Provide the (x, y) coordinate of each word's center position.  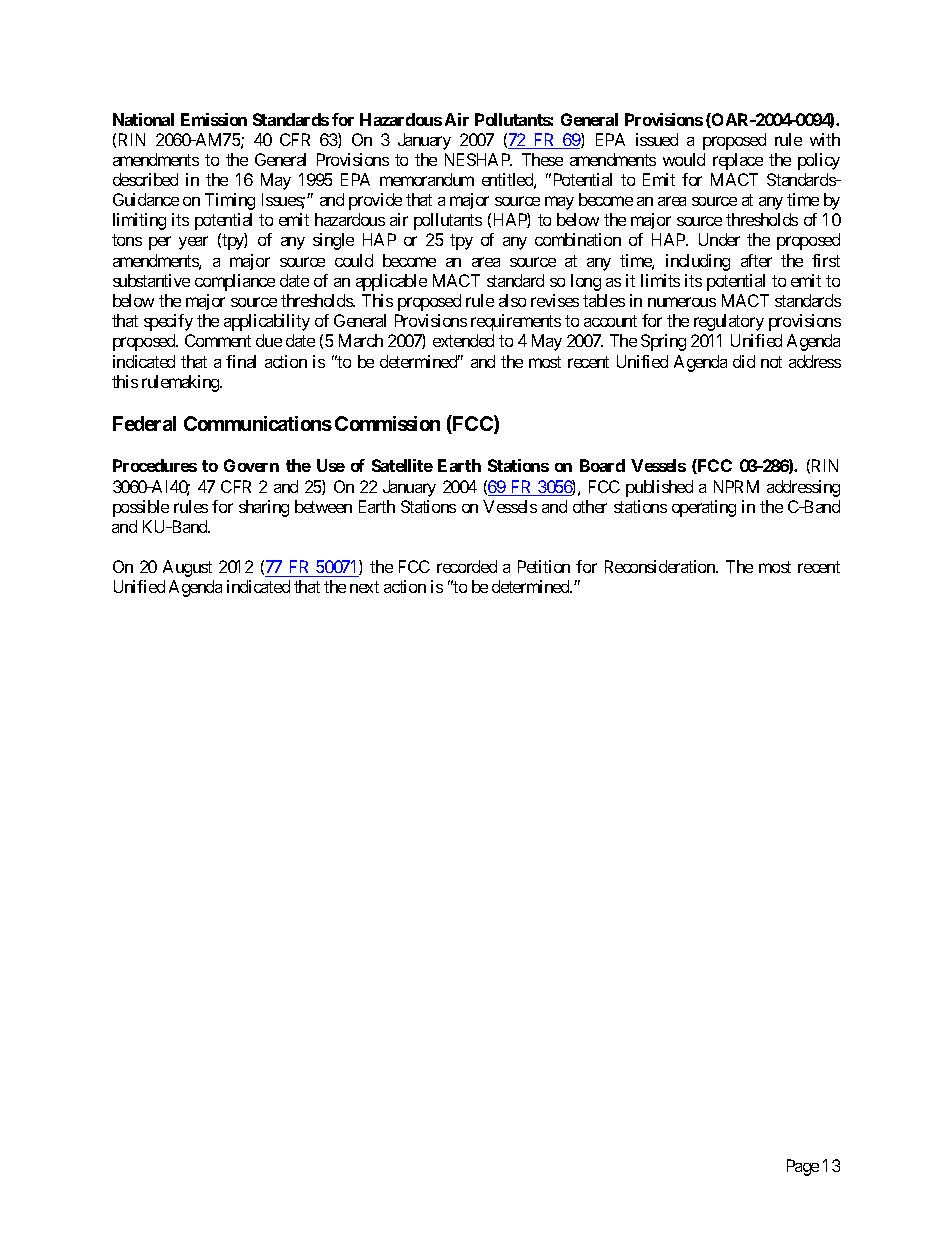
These (542, 159)
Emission (214, 119)
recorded (467, 566)
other (590, 506)
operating (704, 508)
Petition (544, 566)
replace (738, 161)
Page (803, 1167)
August (187, 568)
